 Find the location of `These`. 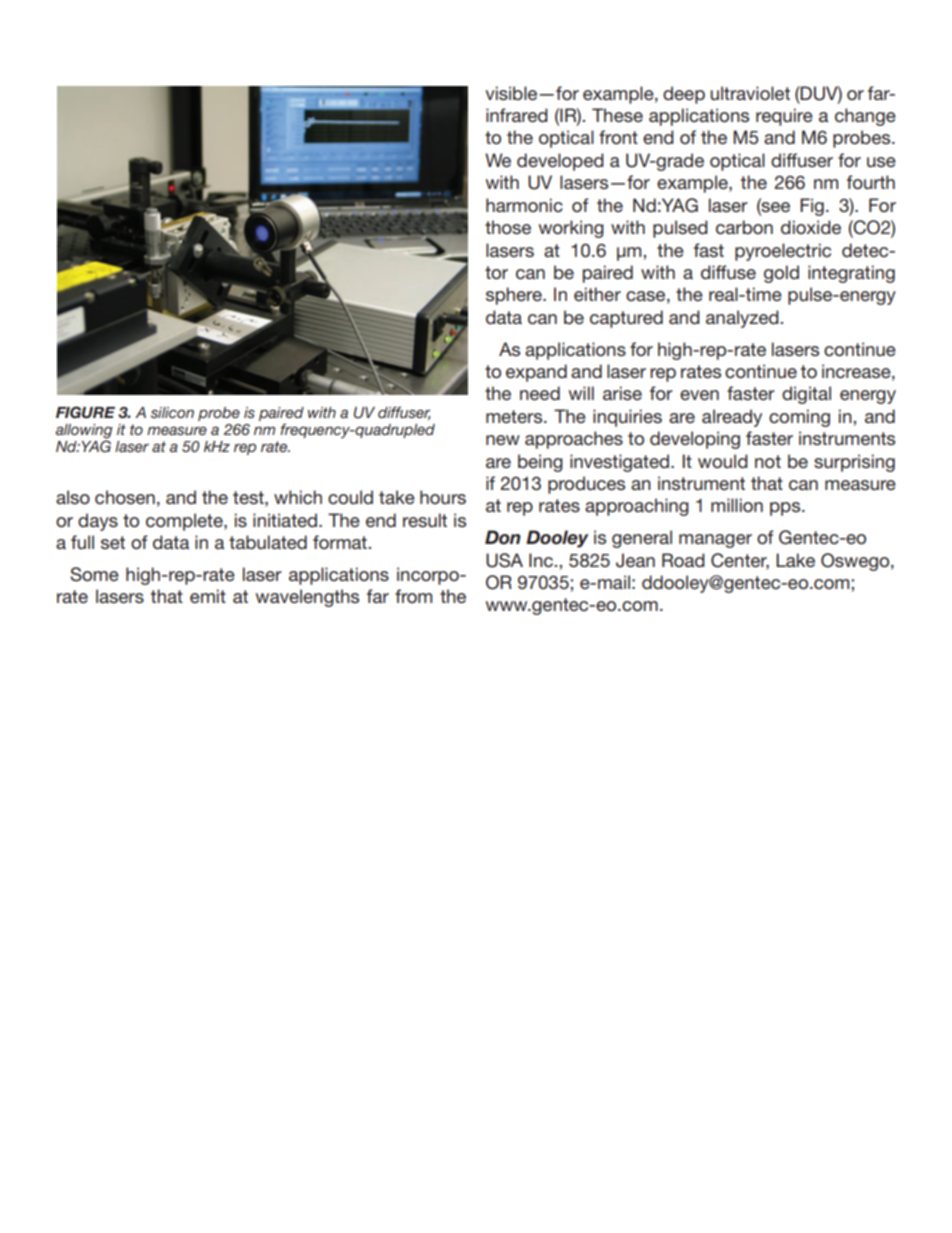

These is located at coordinates (617, 115).
